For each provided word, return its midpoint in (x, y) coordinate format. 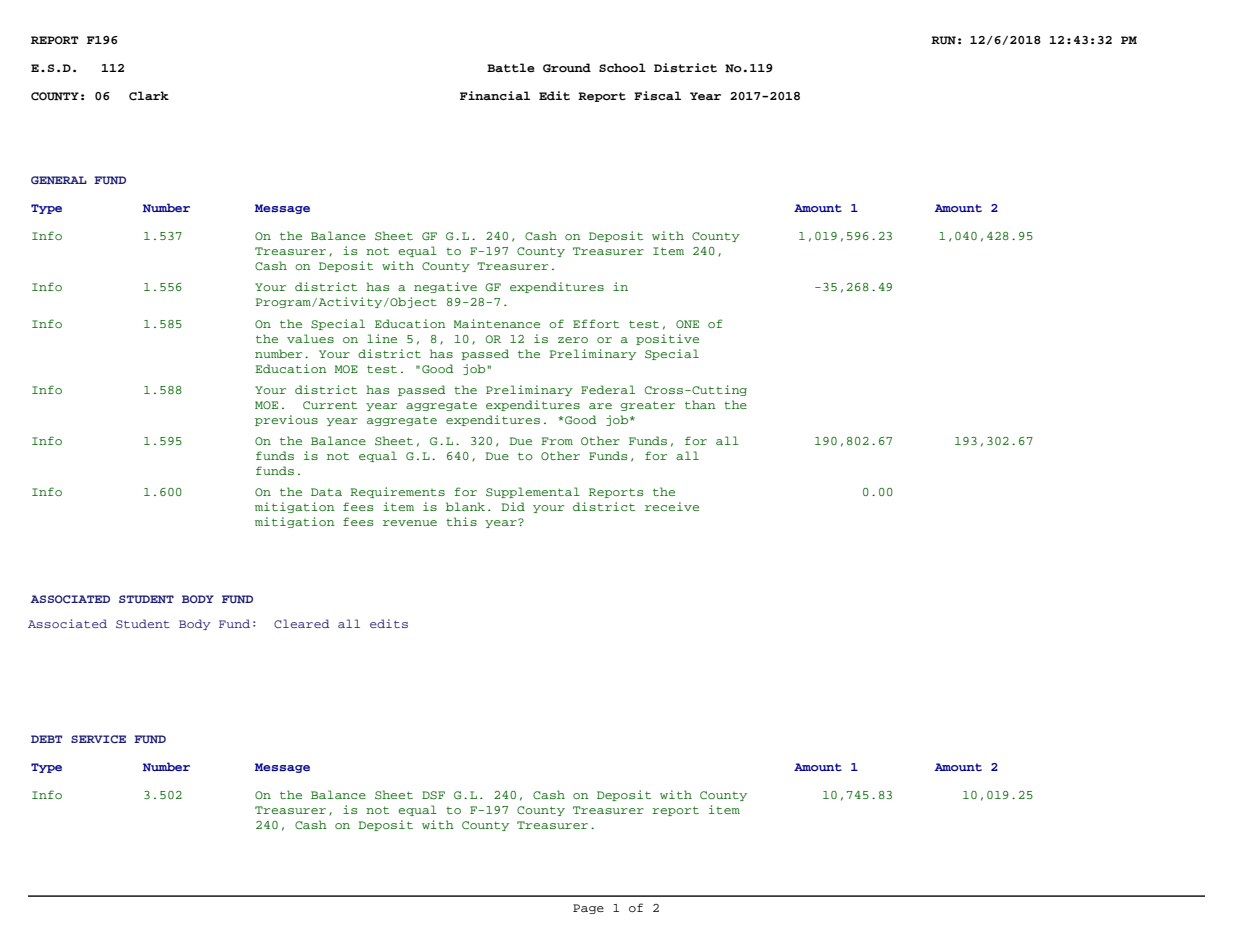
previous (286, 420)
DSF (433, 795)
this (461, 521)
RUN (943, 40)
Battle (511, 67)
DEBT (46, 739)
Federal (608, 389)
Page (588, 909)
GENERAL (59, 180)
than (700, 404)
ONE (687, 324)
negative (445, 287)
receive (672, 506)
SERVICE (98, 739)
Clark (149, 96)
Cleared (301, 623)
